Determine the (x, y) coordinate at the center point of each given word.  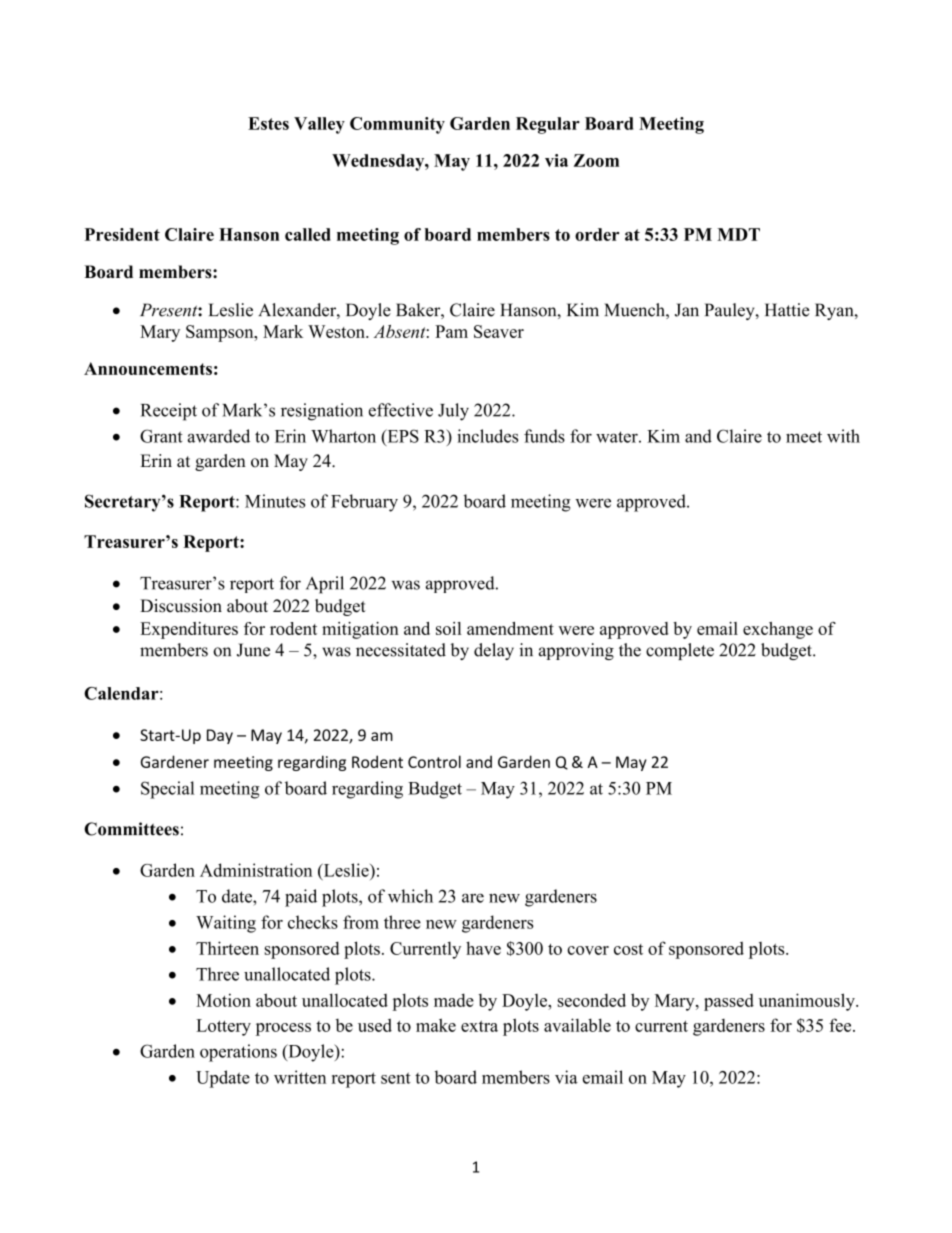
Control (434, 761)
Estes (268, 123)
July (453, 412)
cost (628, 949)
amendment (510, 628)
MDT (738, 234)
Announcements (148, 368)
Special (168, 790)
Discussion (181, 606)
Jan (687, 310)
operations (238, 1053)
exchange (778, 630)
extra (479, 1026)
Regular (548, 125)
